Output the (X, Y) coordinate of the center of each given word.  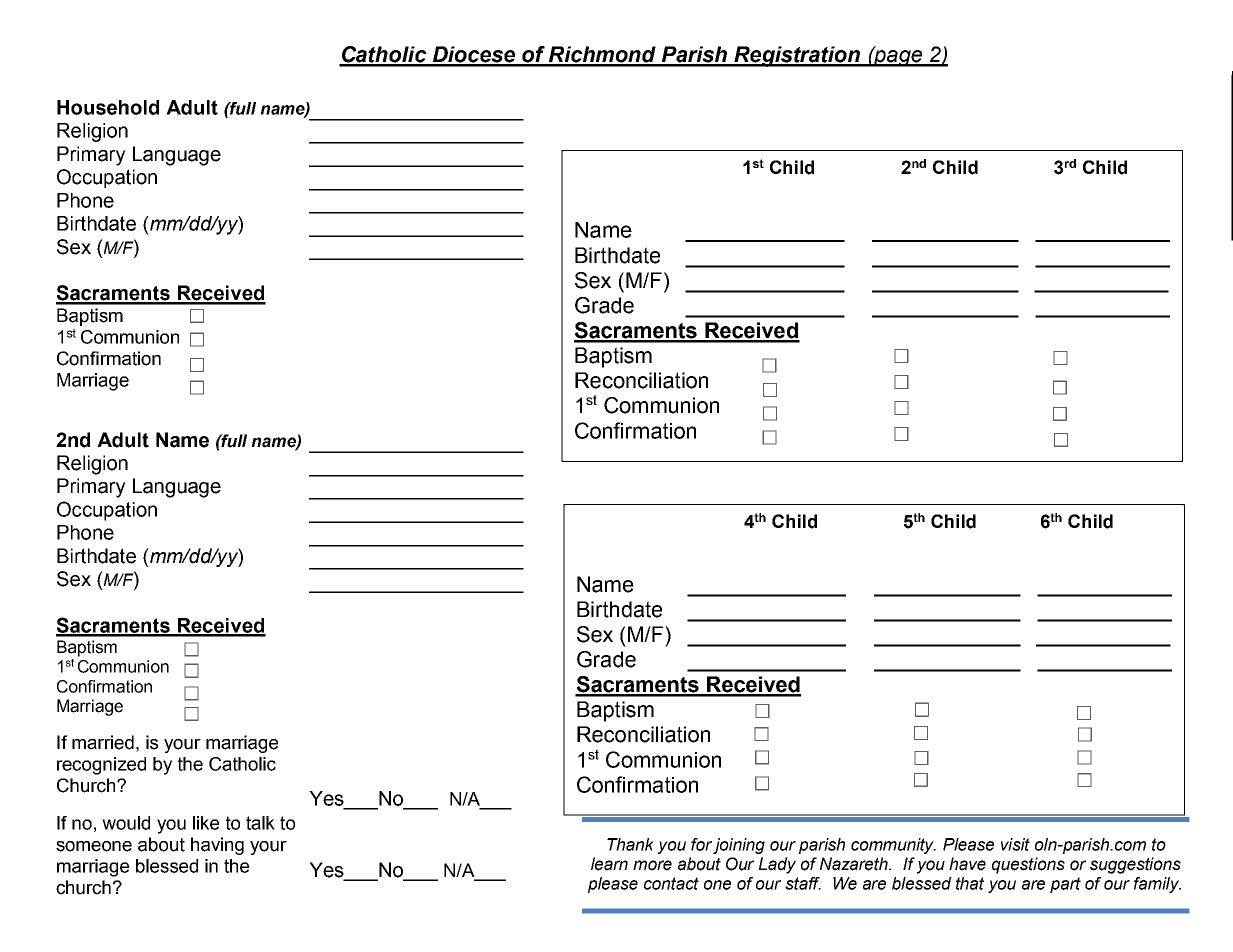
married (103, 742)
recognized (101, 766)
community (893, 846)
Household (108, 107)
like (206, 823)
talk (260, 823)
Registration (797, 56)
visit (1015, 844)
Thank (630, 844)
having (217, 846)
